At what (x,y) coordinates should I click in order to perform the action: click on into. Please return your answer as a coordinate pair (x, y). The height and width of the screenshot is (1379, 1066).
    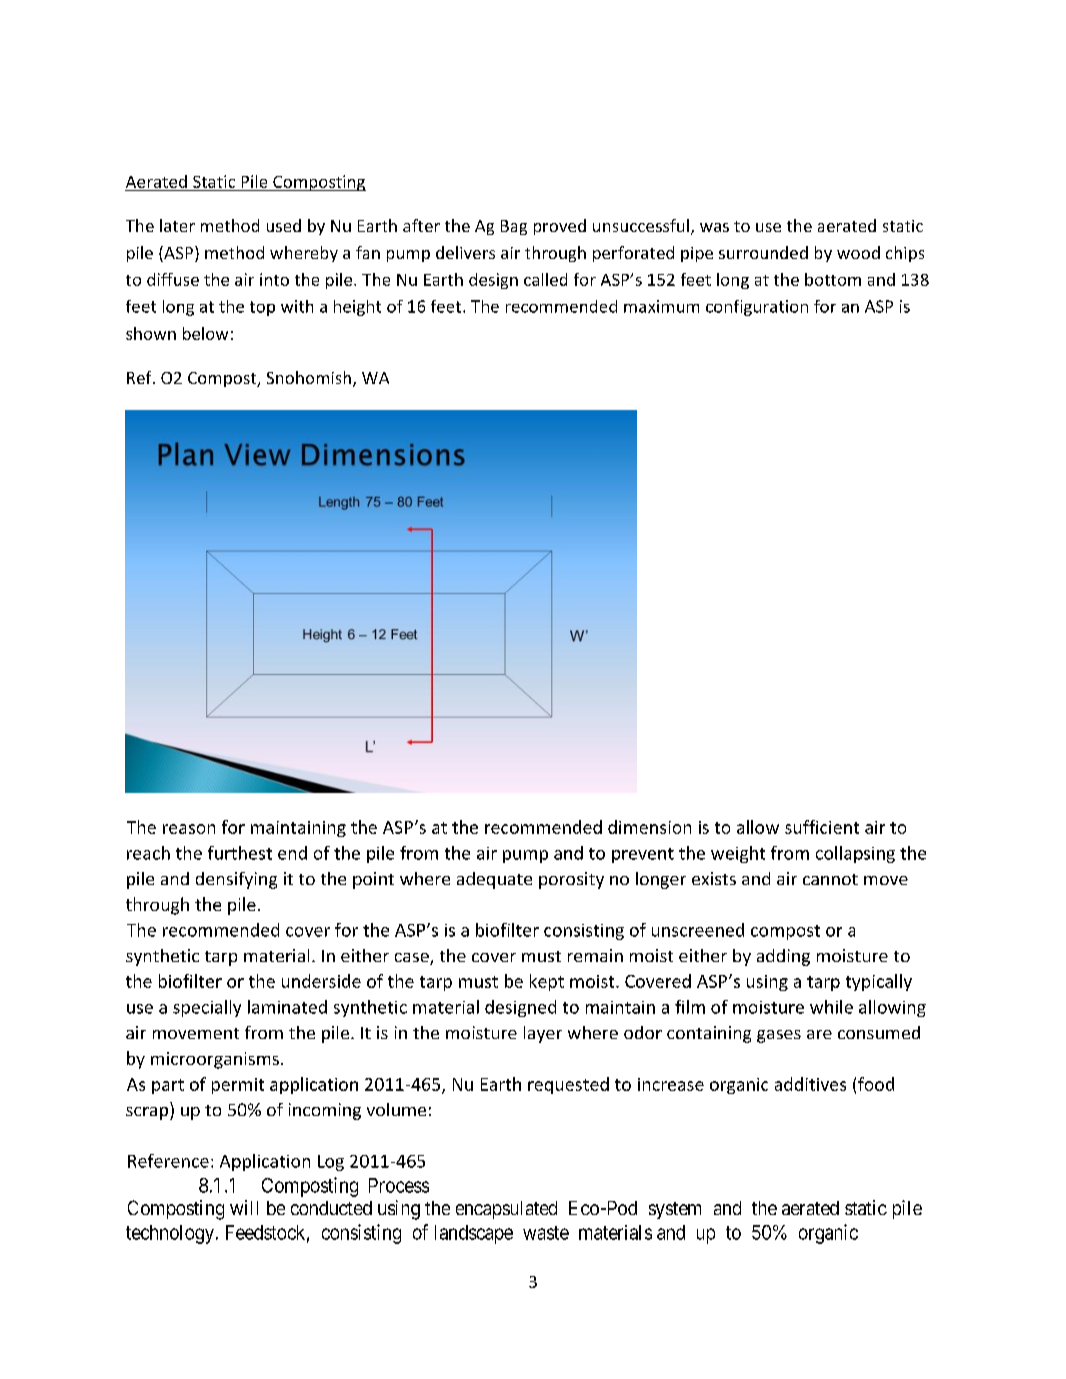
    Looking at the image, I should click on (274, 279).
